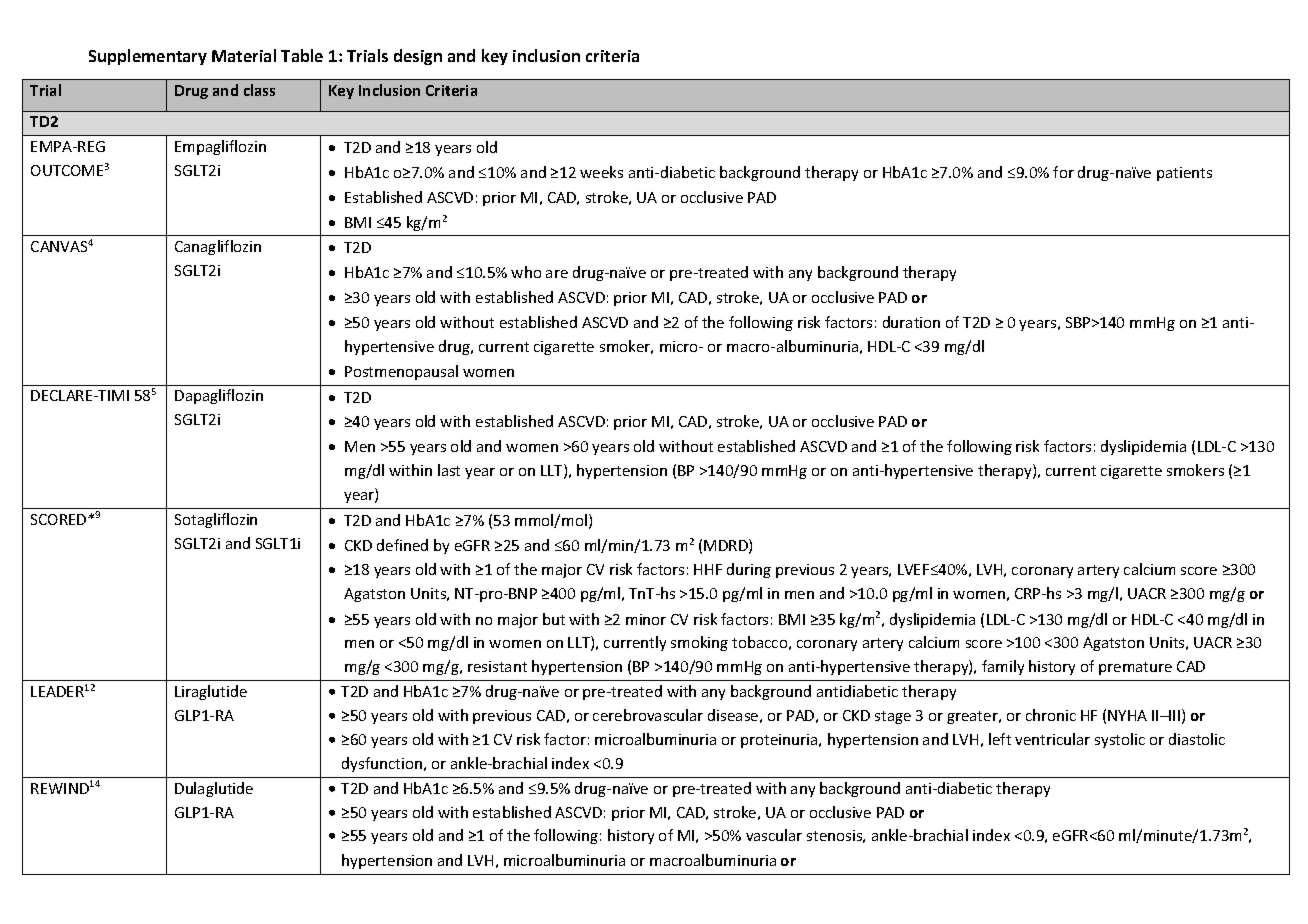 The image size is (1308, 924). Describe the element at coordinates (418, 57) in the page. I see `design` at that location.
